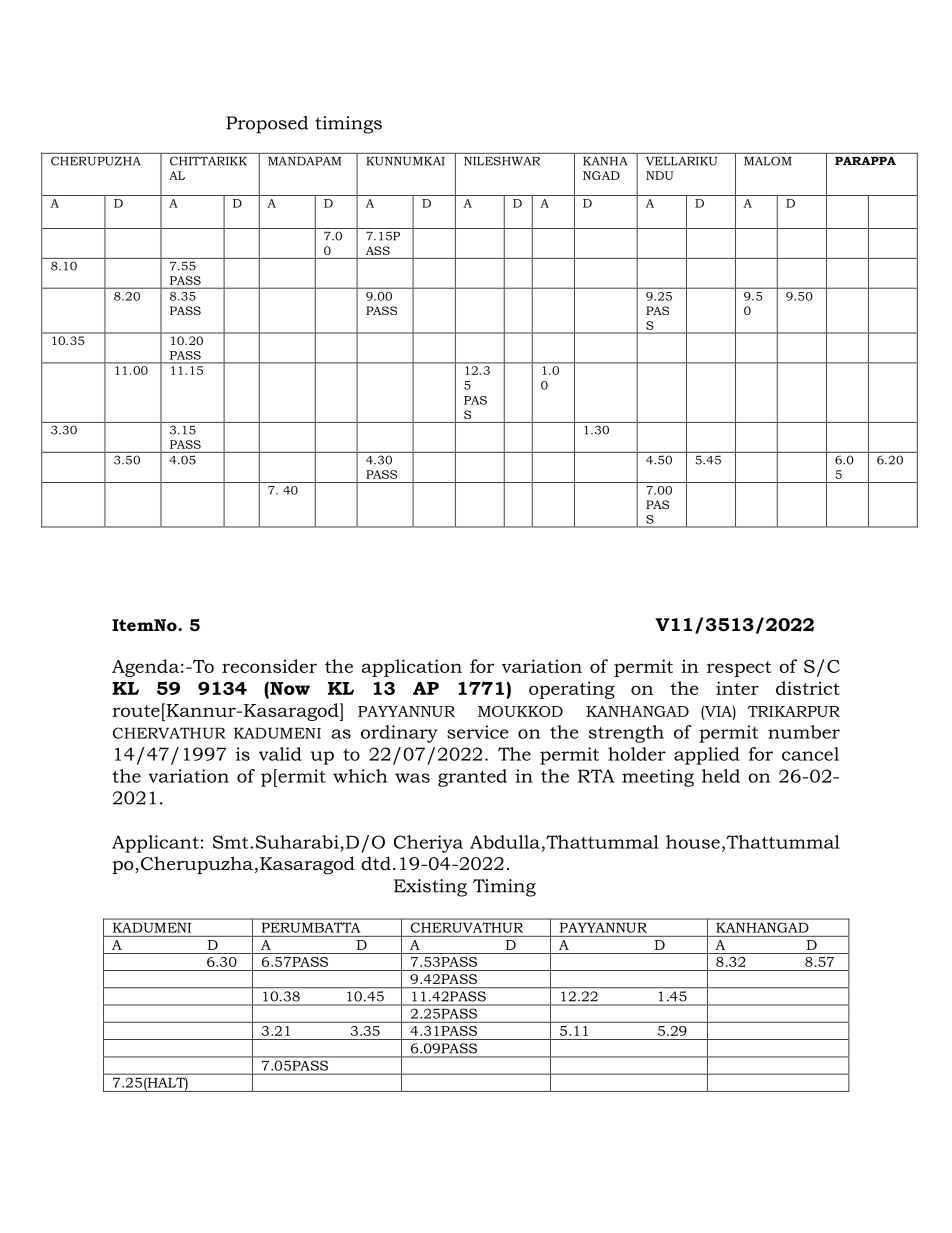 The image size is (952, 1233). I want to click on valid, so click(280, 754).
